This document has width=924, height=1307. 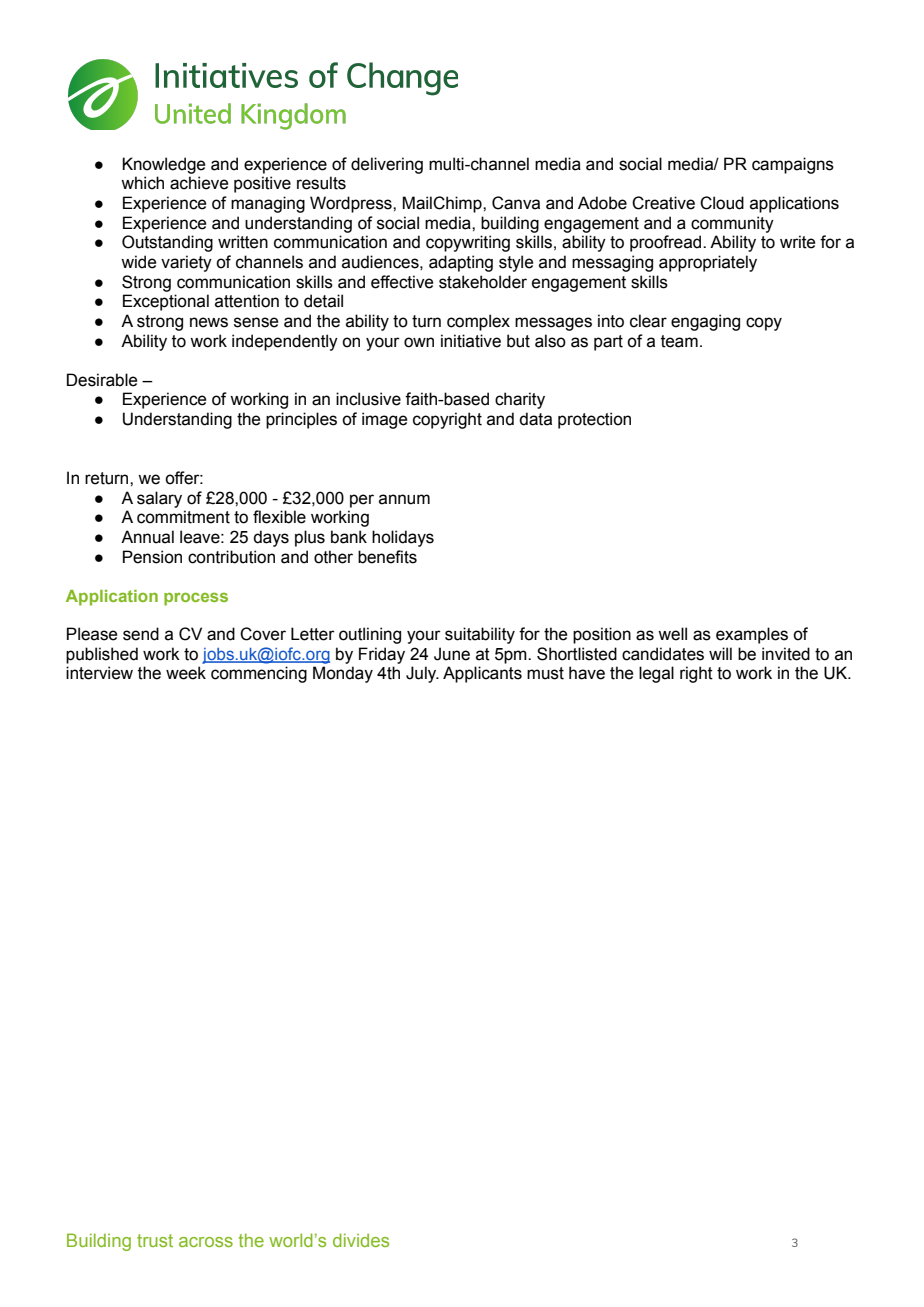 What do you see at coordinates (206, 1242) in the document?
I see `across` at bounding box center [206, 1242].
